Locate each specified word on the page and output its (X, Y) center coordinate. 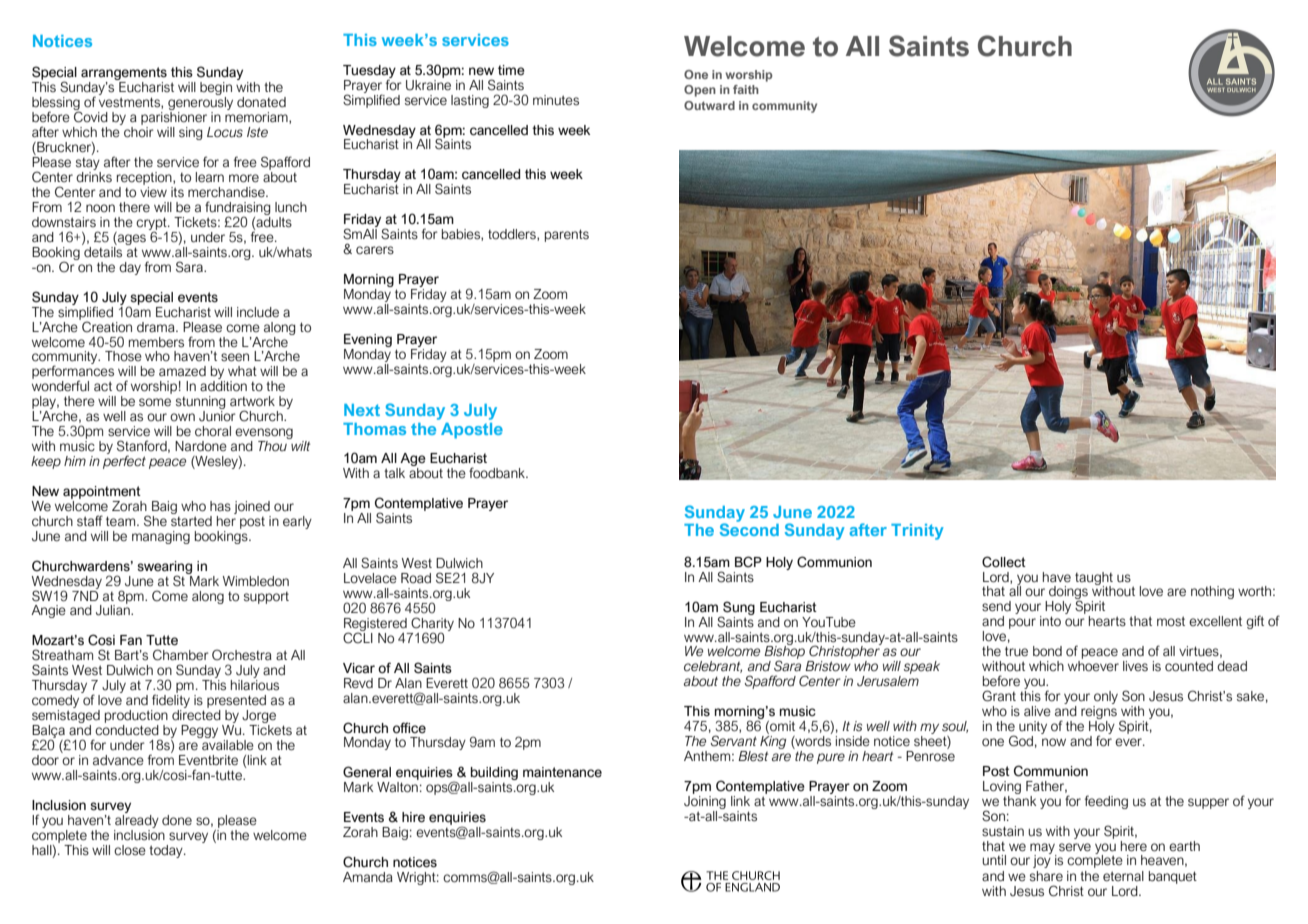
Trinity (917, 532)
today (167, 851)
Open (700, 91)
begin (216, 90)
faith (746, 89)
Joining (705, 801)
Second (749, 528)
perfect (124, 461)
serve (1075, 847)
